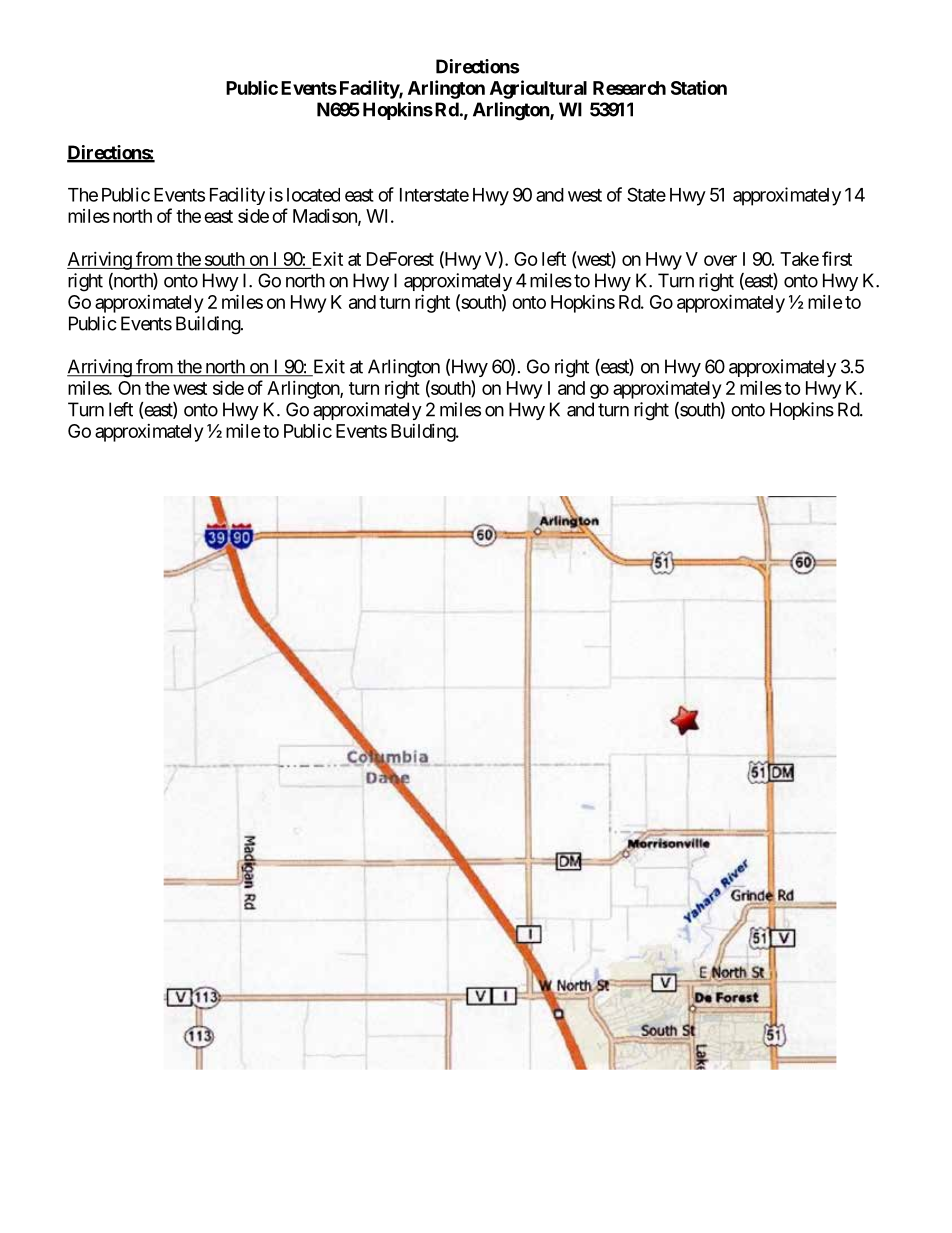 The width and height of the page is (952, 1233). What do you see at coordinates (313, 195) in the page?
I see `located` at bounding box center [313, 195].
